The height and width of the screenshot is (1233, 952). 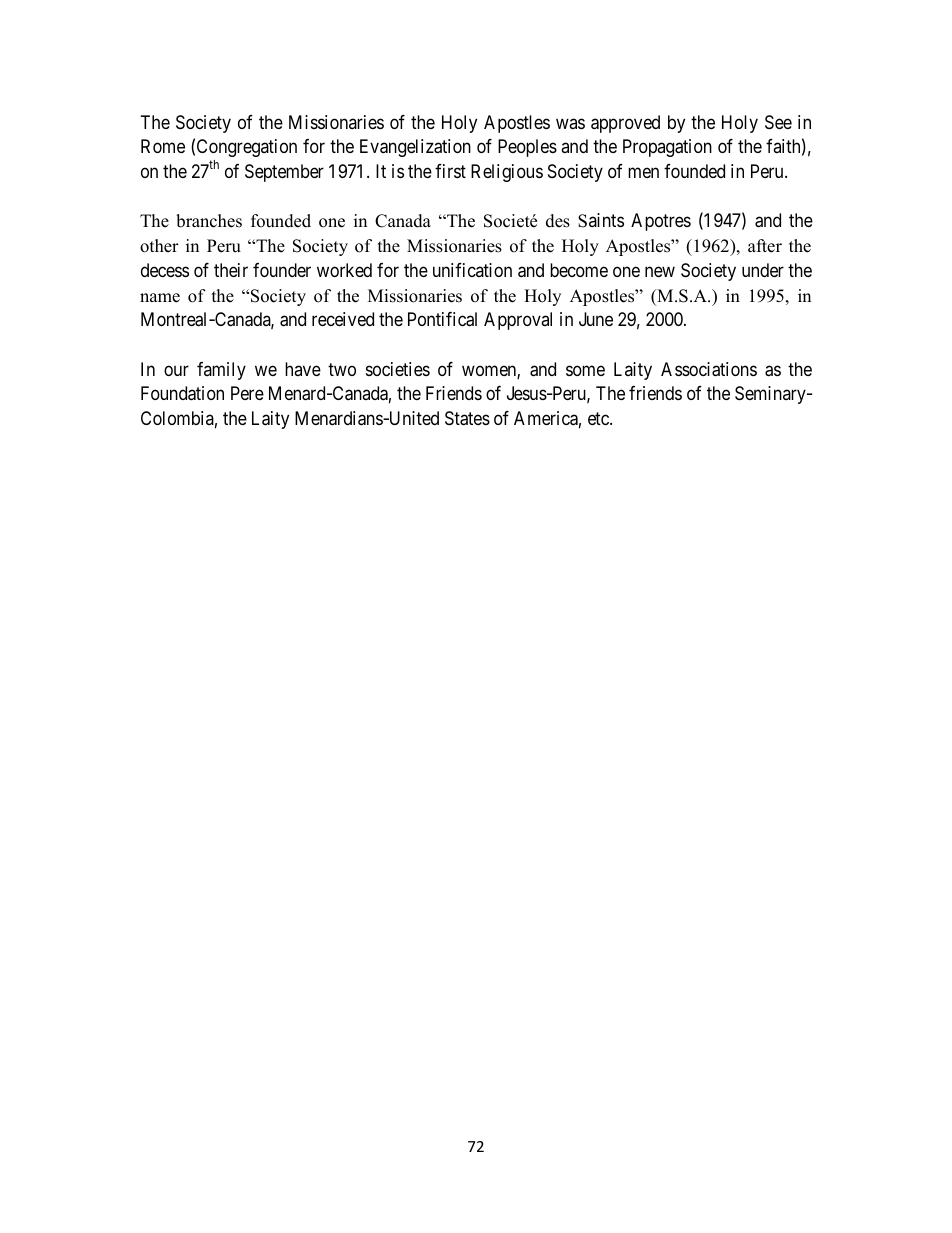 I want to click on Pere, so click(x=247, y=393).
